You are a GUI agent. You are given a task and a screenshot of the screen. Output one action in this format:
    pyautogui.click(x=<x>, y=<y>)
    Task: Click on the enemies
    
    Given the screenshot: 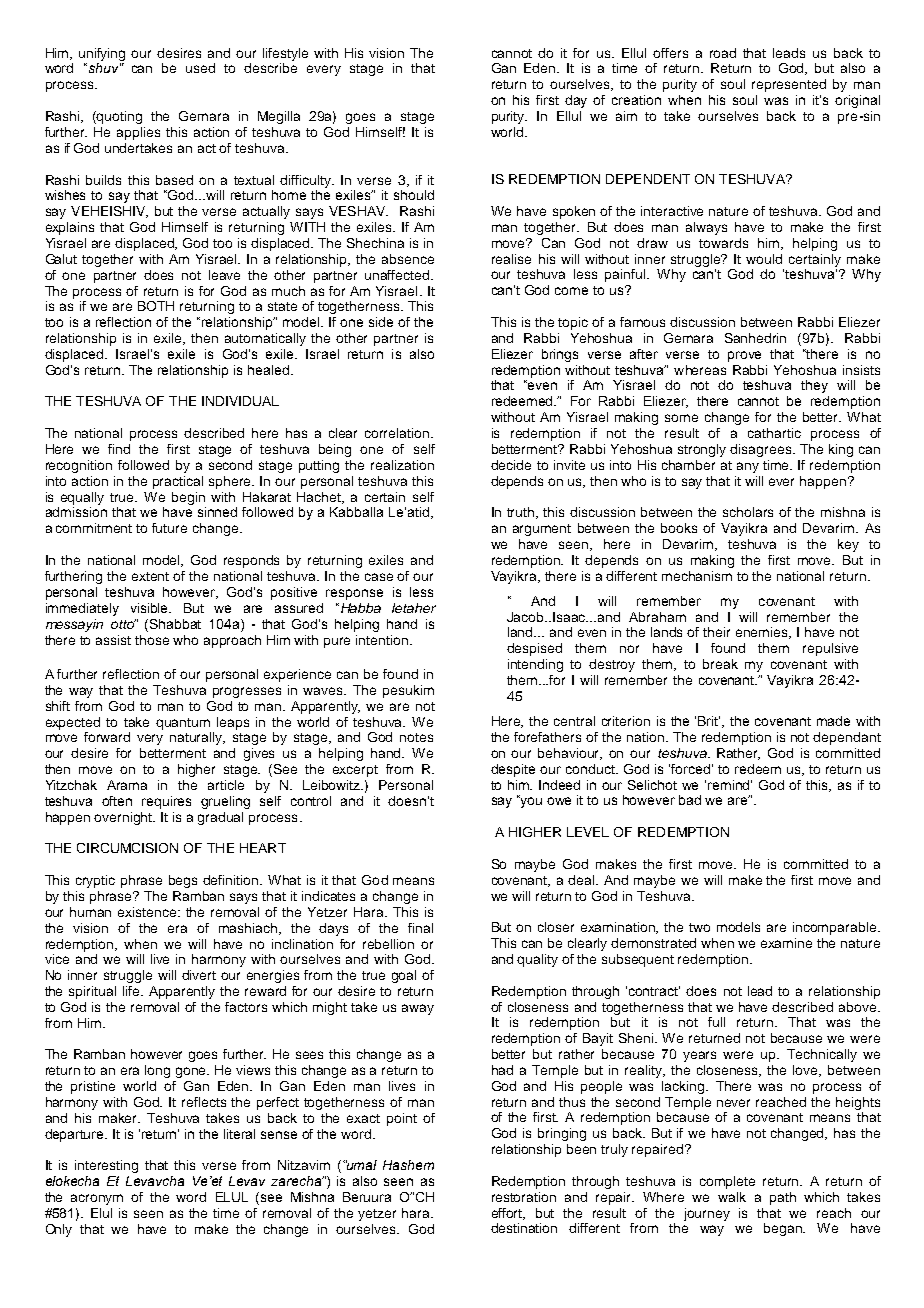 What is the action you would take?
    pyautogui.click(x=763, y=633)
